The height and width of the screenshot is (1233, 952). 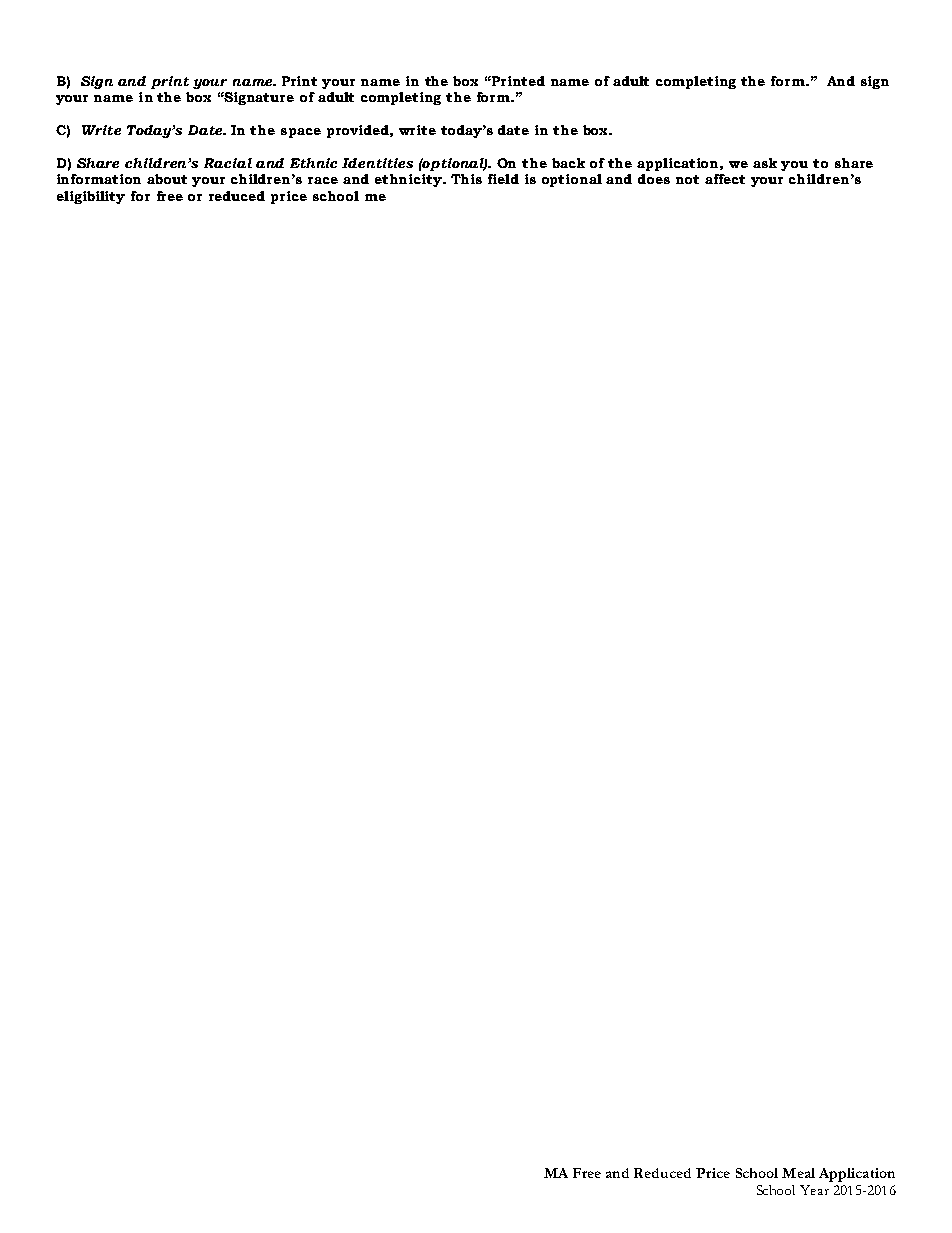 I want to click on Meal, so click(x=798, y=1173).
